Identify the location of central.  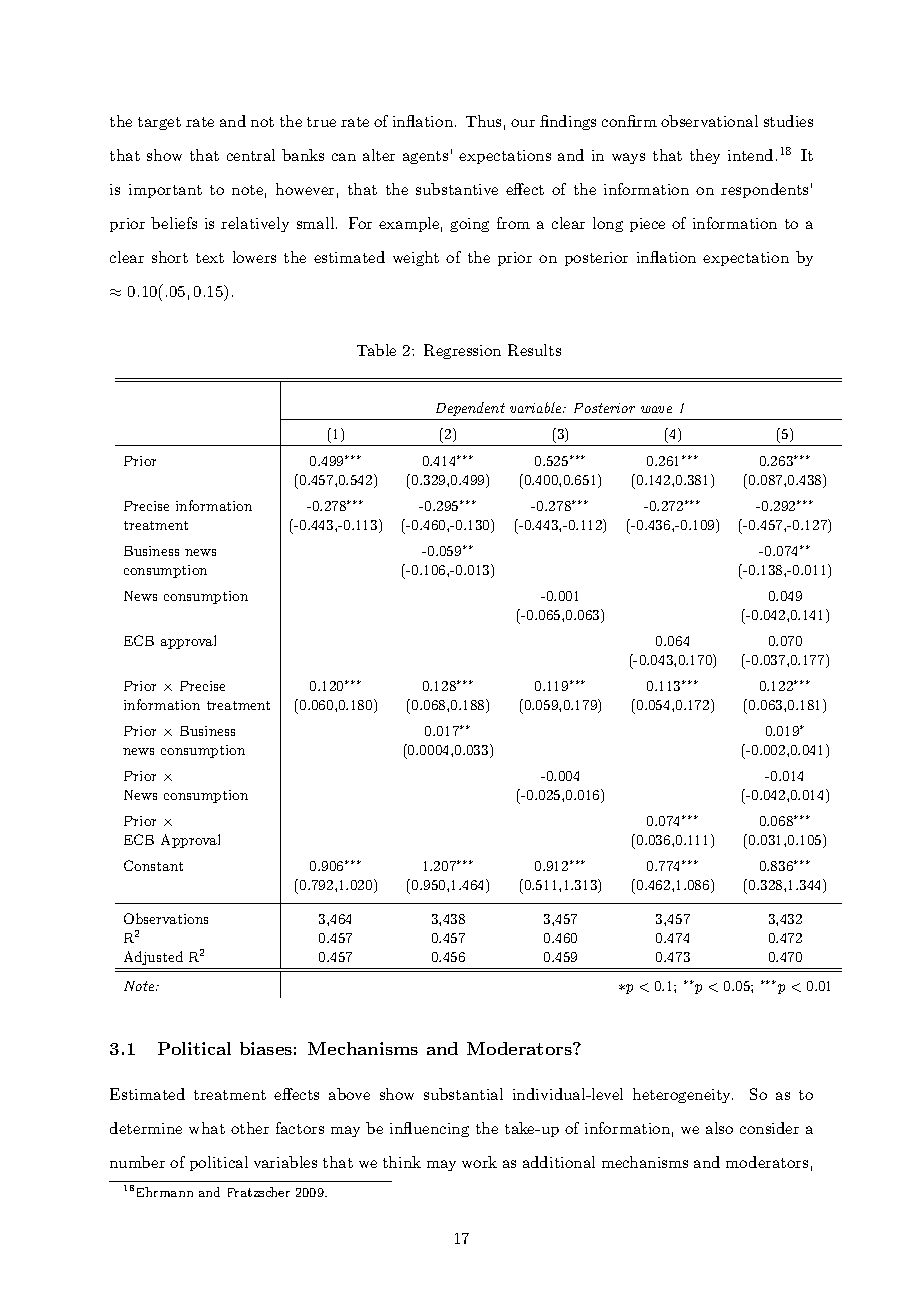
(251, 155).
